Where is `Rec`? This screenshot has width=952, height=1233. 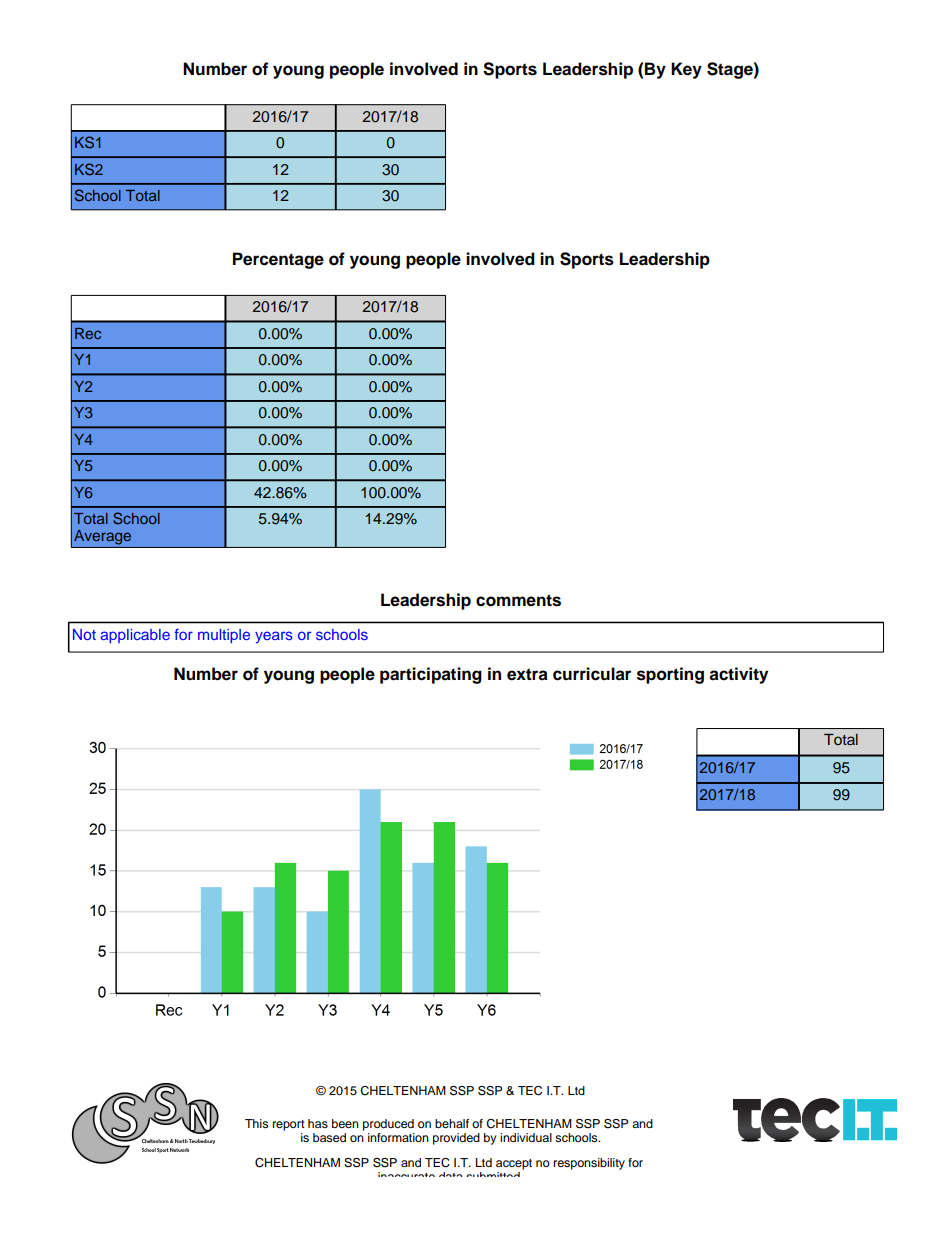
Rec is located at coordinates (88, 333).
